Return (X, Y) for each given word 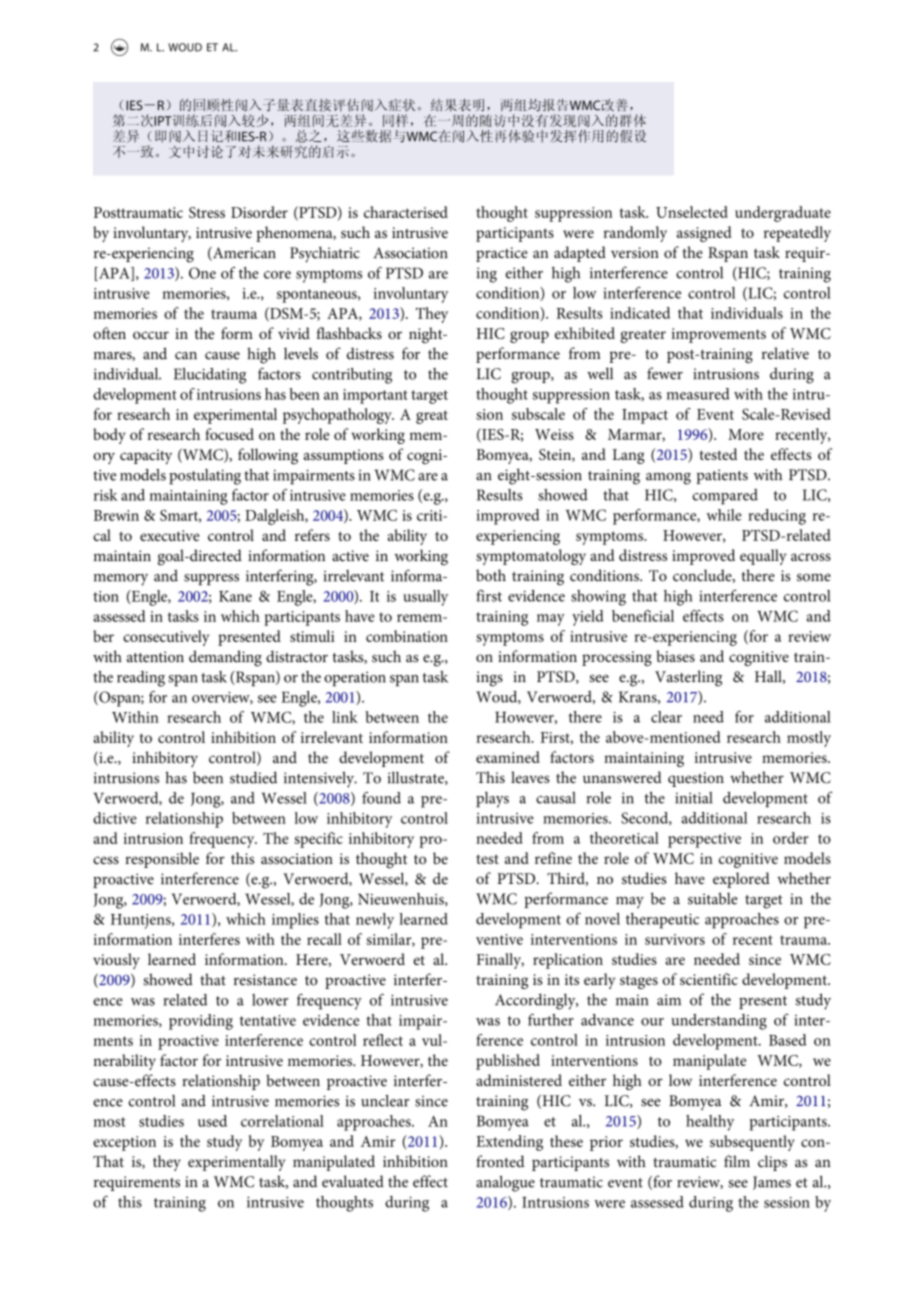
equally (763, 557)
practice (502, 254)
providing (201, 1022)
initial (693, 798)
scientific (709, 979)
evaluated (353, 1181)
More (746, 434)
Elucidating (210, 376)
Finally (500, 961)
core (277, 275)
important (375, 396)
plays (492, 800)
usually (425, 598)
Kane (235, 596)
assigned (704, 234)
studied (253, 777)
